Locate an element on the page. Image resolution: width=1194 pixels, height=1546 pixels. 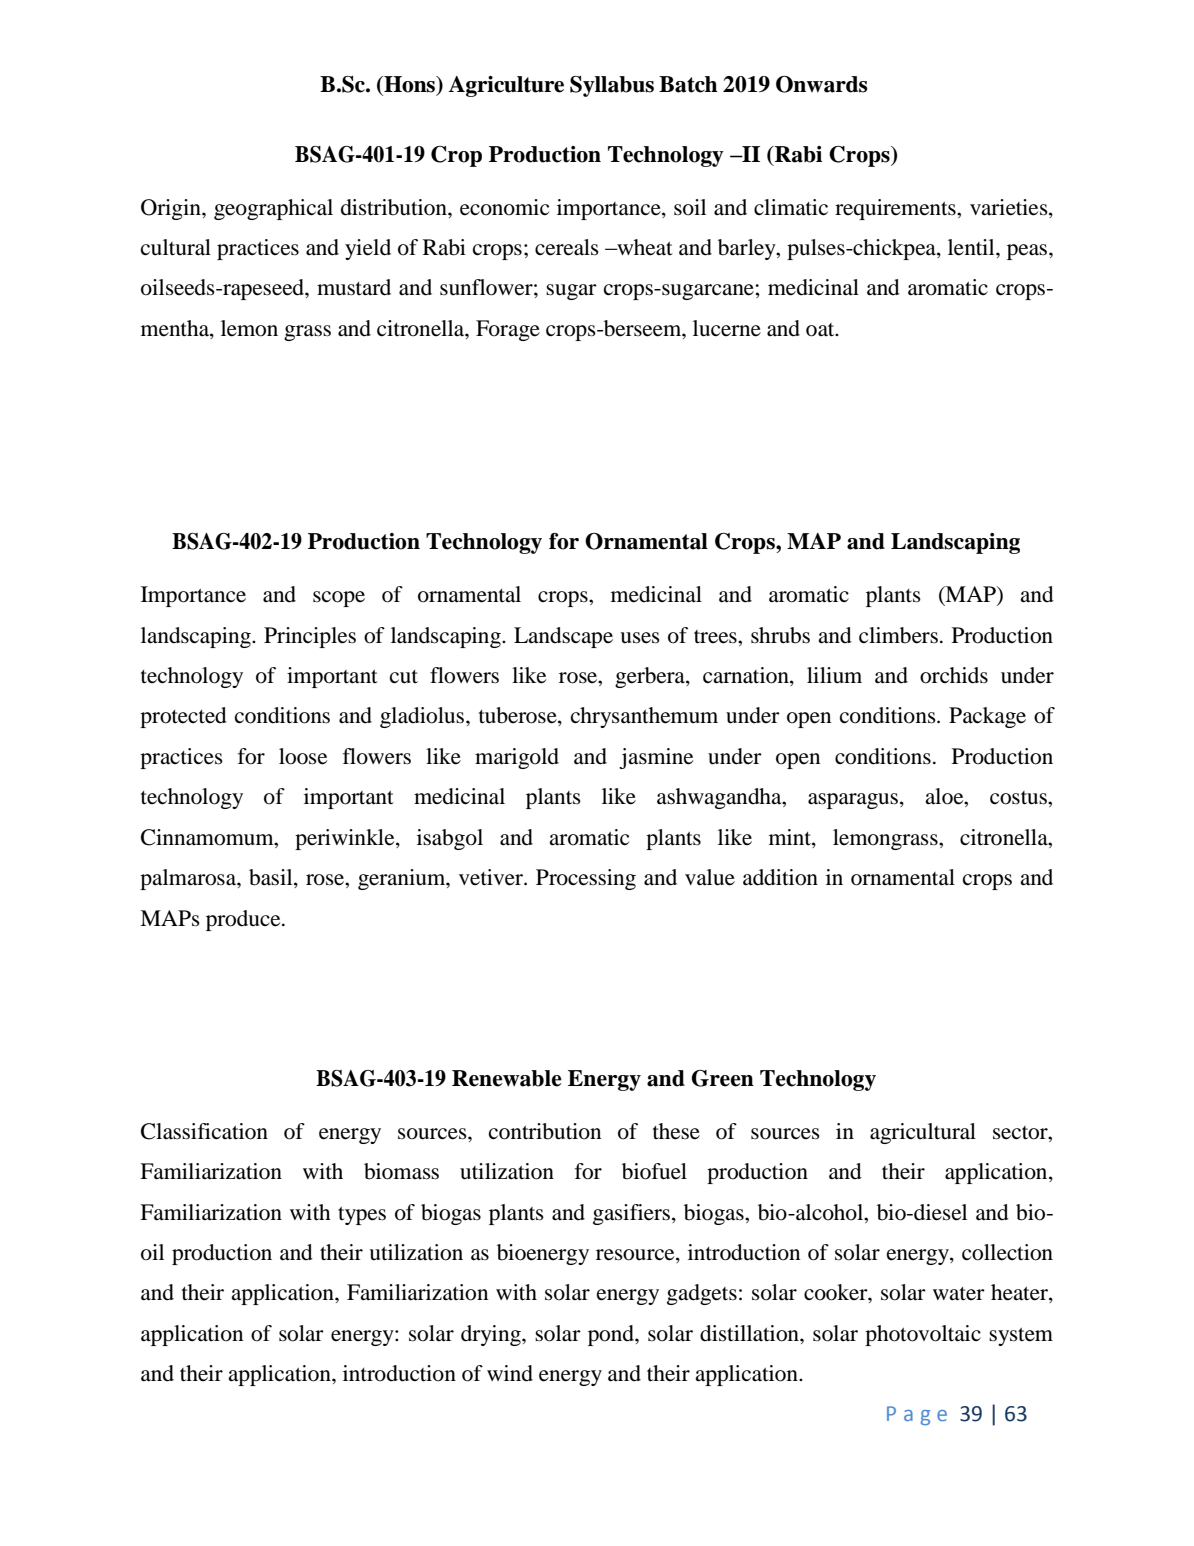
Landscape is located at coordinates (563, 637).
